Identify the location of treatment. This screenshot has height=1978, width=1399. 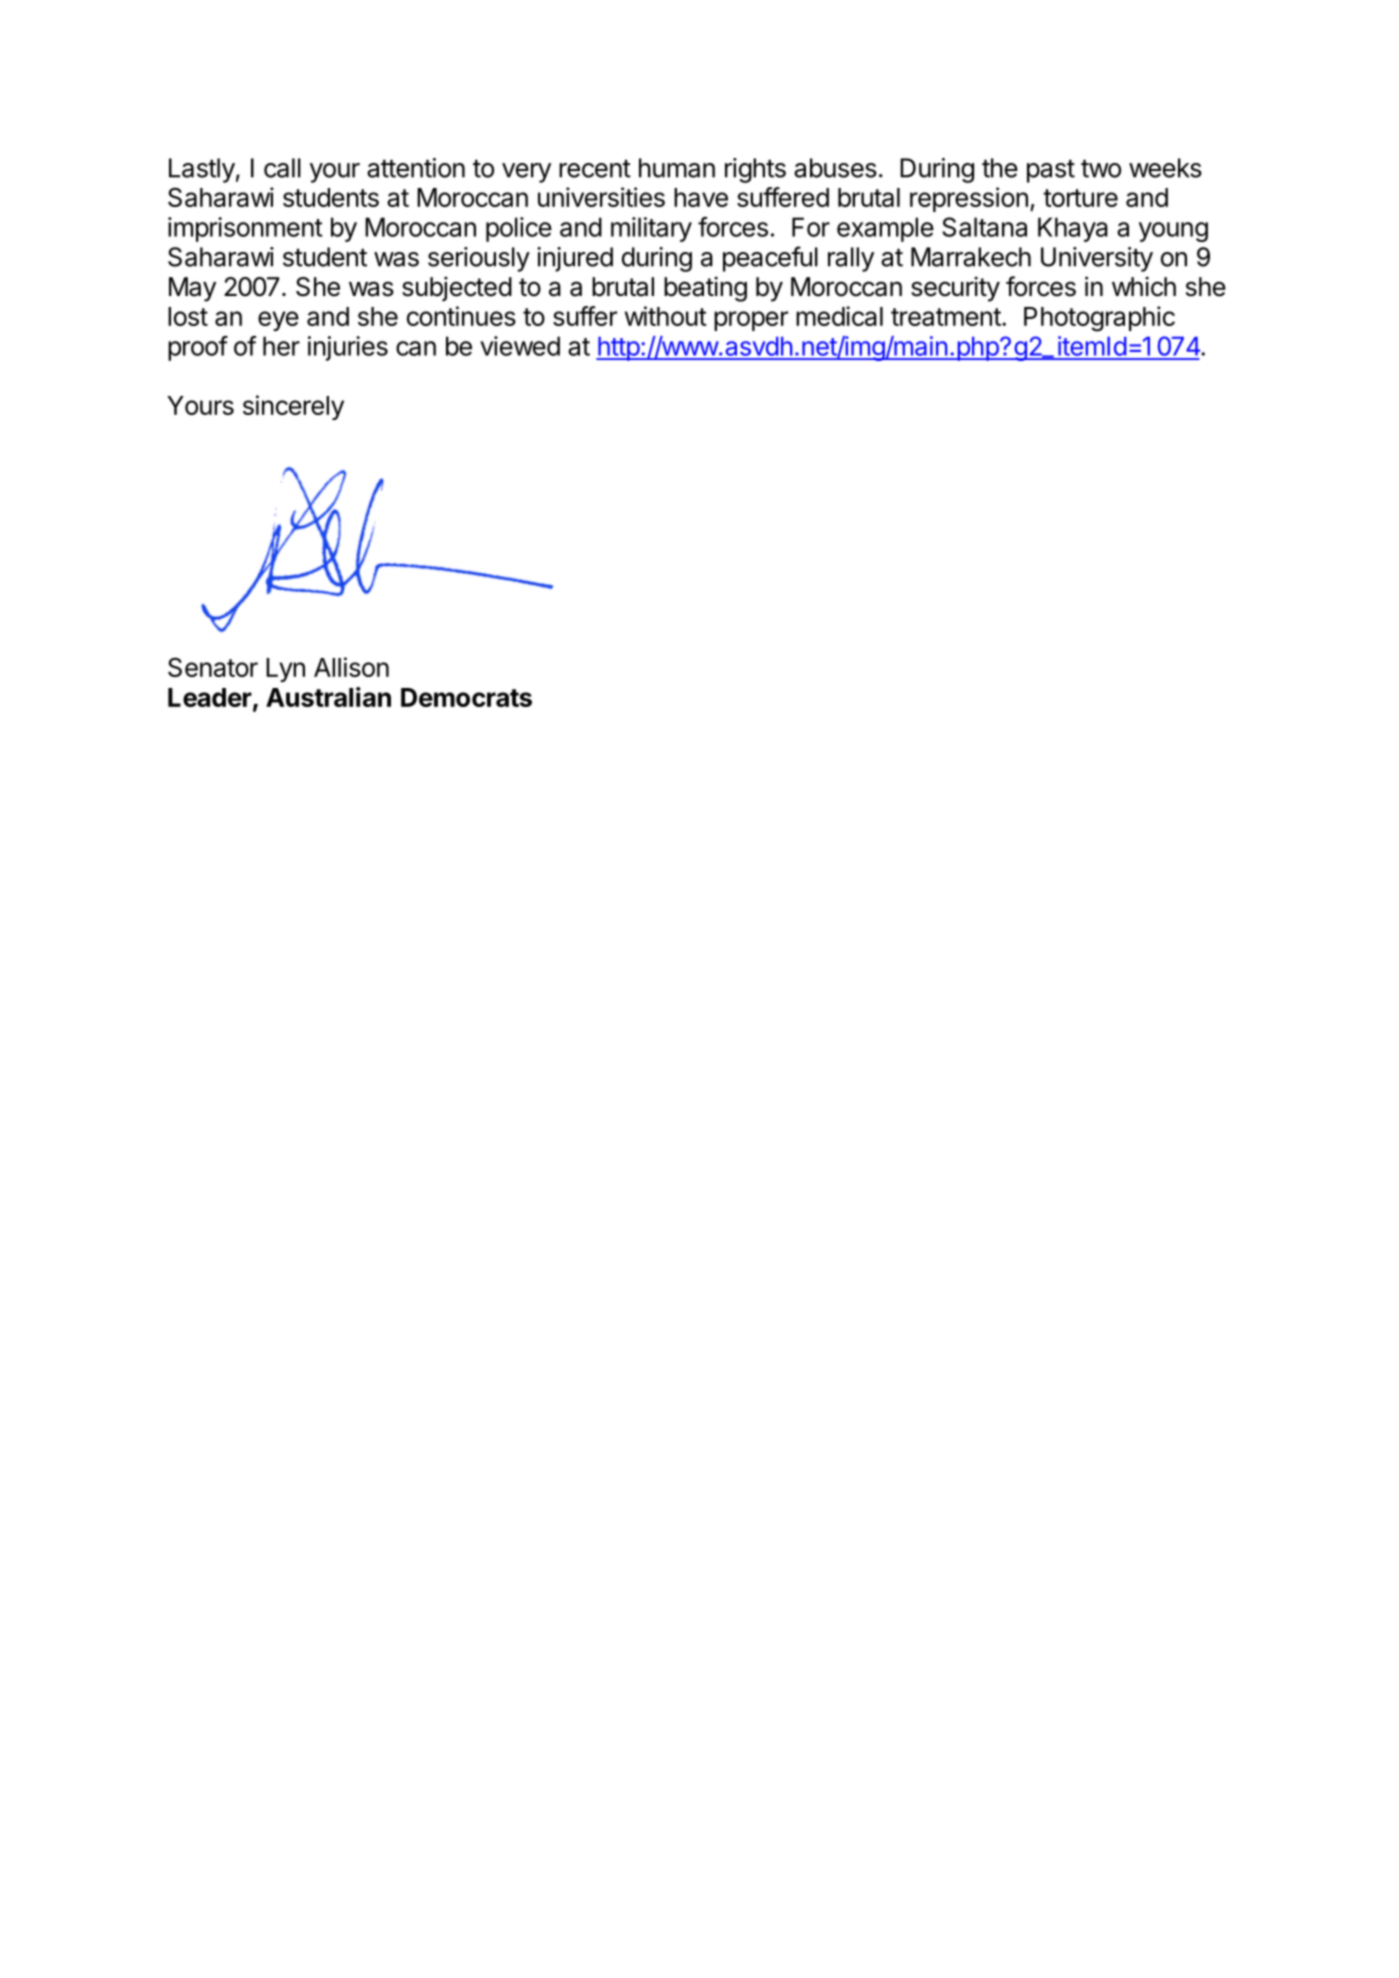
(946, 317).
